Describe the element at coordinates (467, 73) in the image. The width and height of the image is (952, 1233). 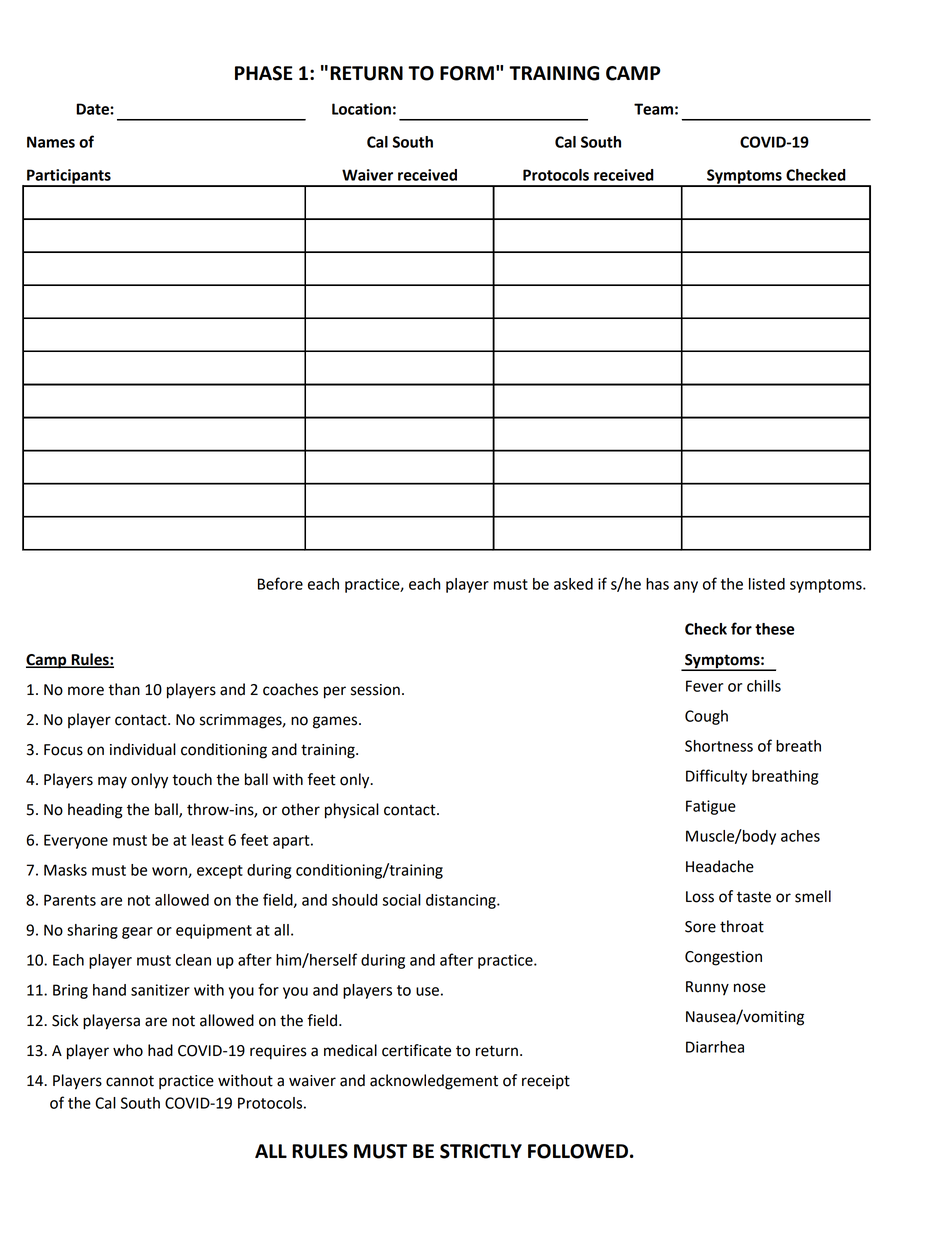
I see `FORM` at that location.
